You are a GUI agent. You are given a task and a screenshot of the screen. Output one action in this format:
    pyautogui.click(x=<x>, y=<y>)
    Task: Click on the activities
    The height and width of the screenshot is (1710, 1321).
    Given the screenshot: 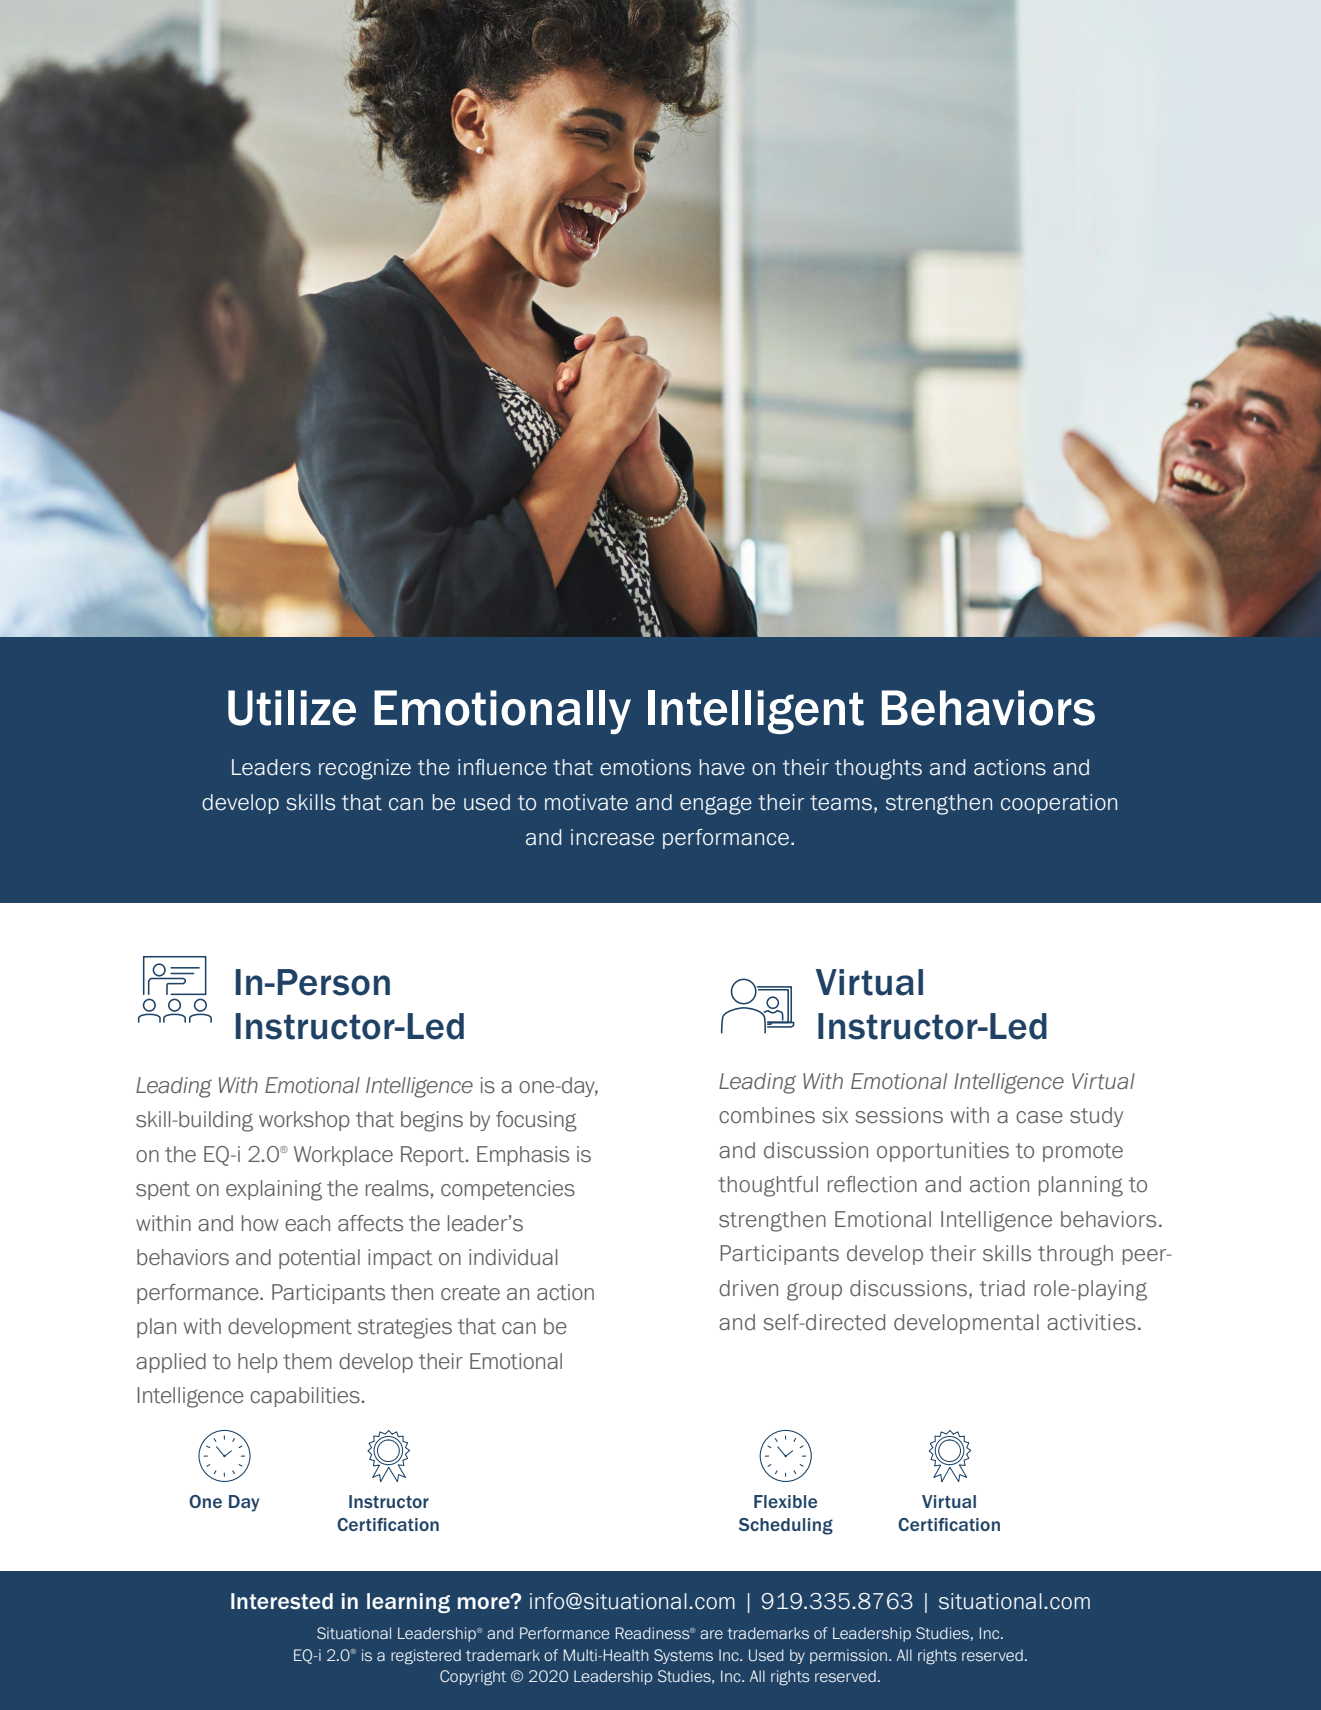 What is the action you would take?
    pyautogui.click(x=1091, y=1322)
